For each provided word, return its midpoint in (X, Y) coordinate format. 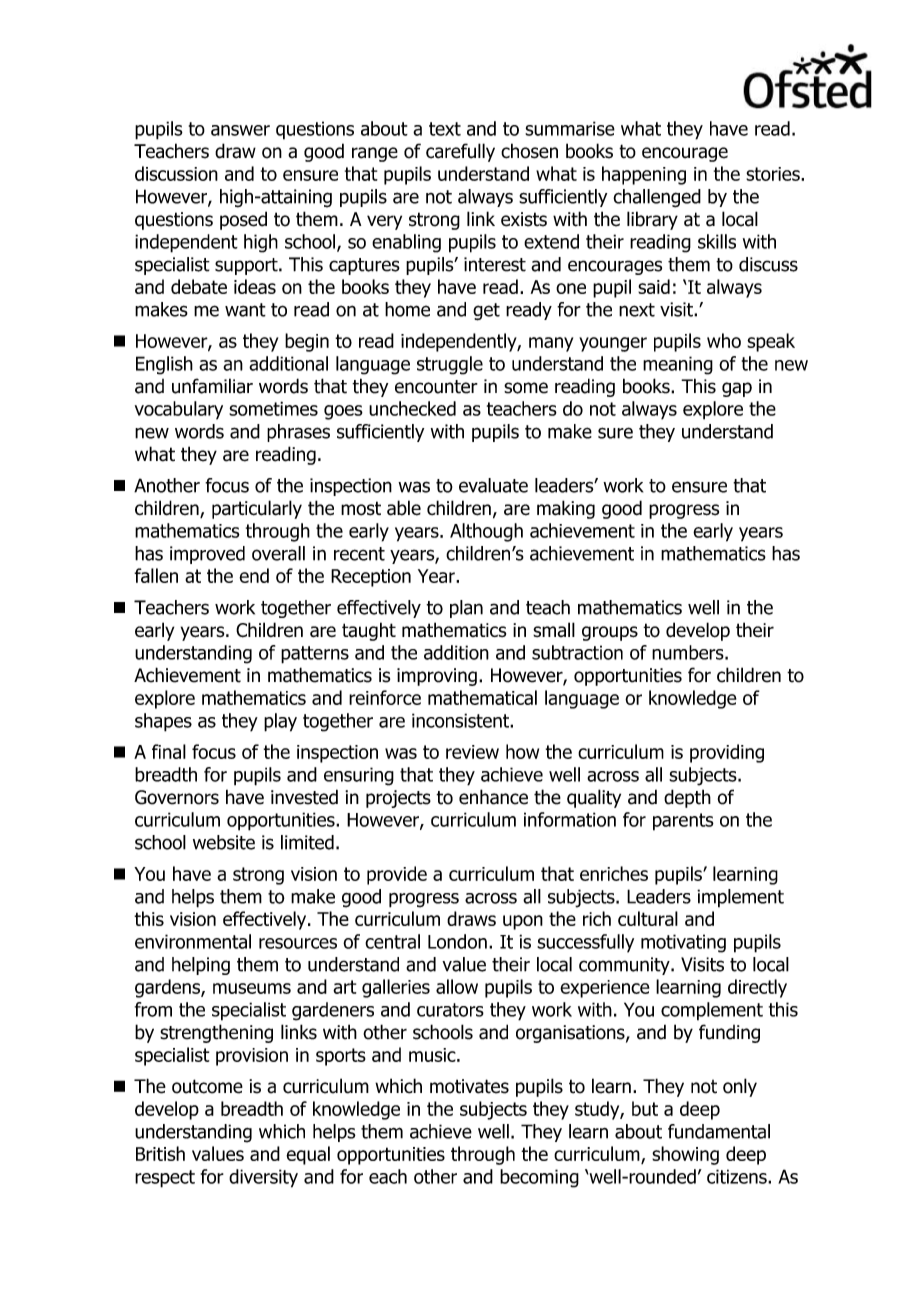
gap (737, 389)
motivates (469, 1086)
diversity (263, 1178)
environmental (193, 941)
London (457, 941)
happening (644, 175)
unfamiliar (212, 386)
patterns (315, 655)
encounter (436, 387)
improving (437, 677)
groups (610, 633)
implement (740, 898)
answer (240, 130)
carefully (460, 152)
